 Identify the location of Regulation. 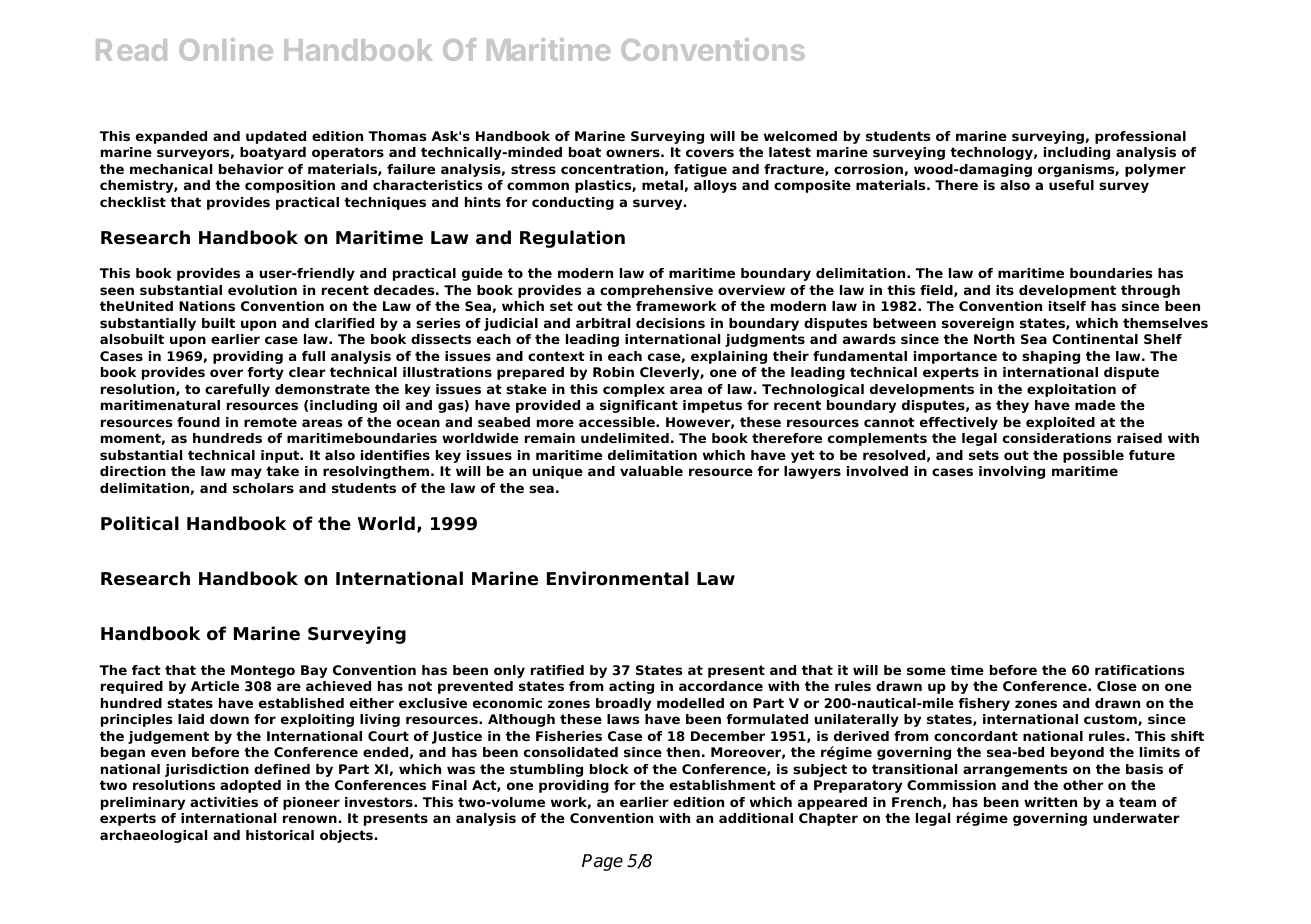
(572, 239).
